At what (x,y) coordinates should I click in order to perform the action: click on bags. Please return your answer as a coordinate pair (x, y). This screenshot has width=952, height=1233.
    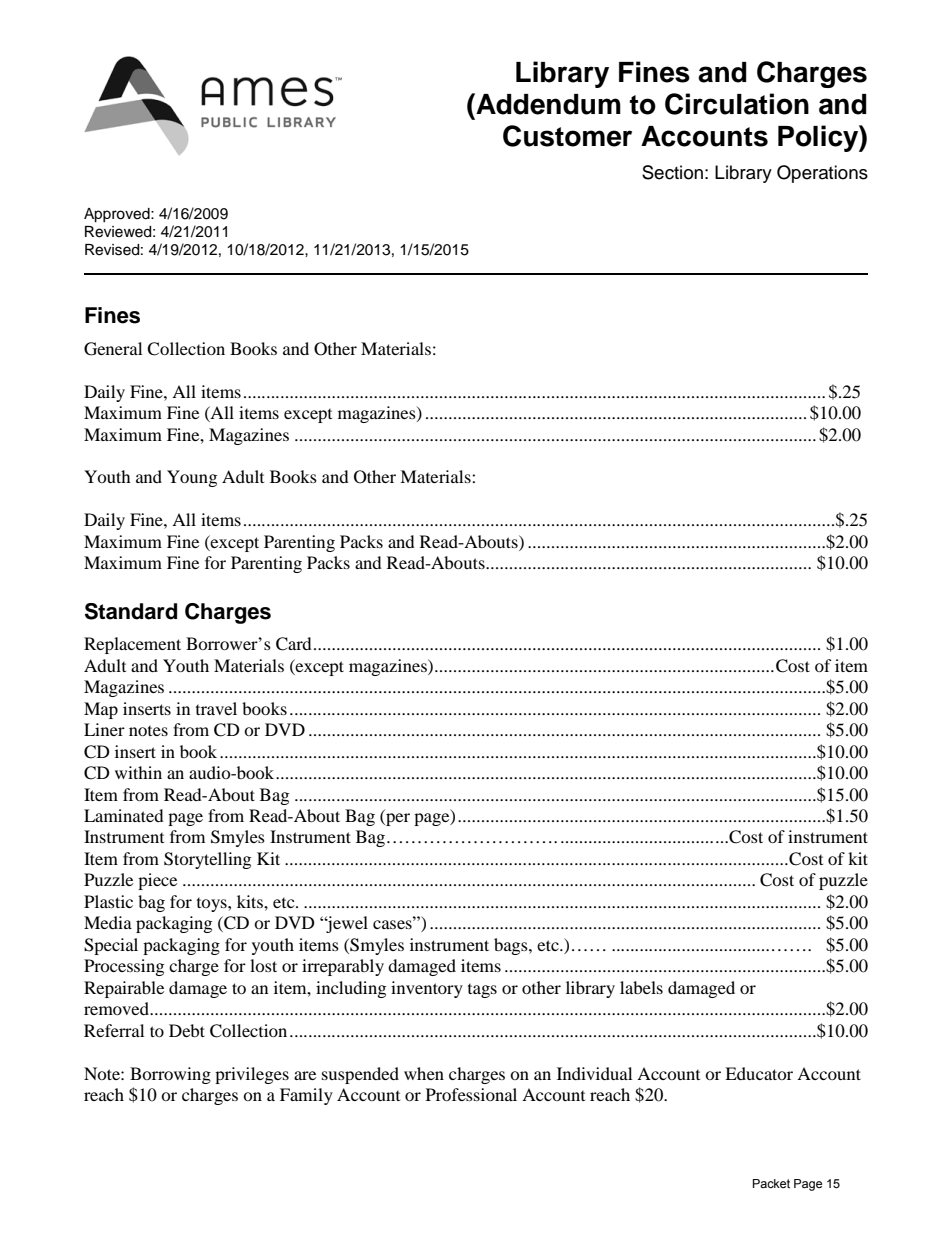
    Looking at the image, I should click on (512, 946).
